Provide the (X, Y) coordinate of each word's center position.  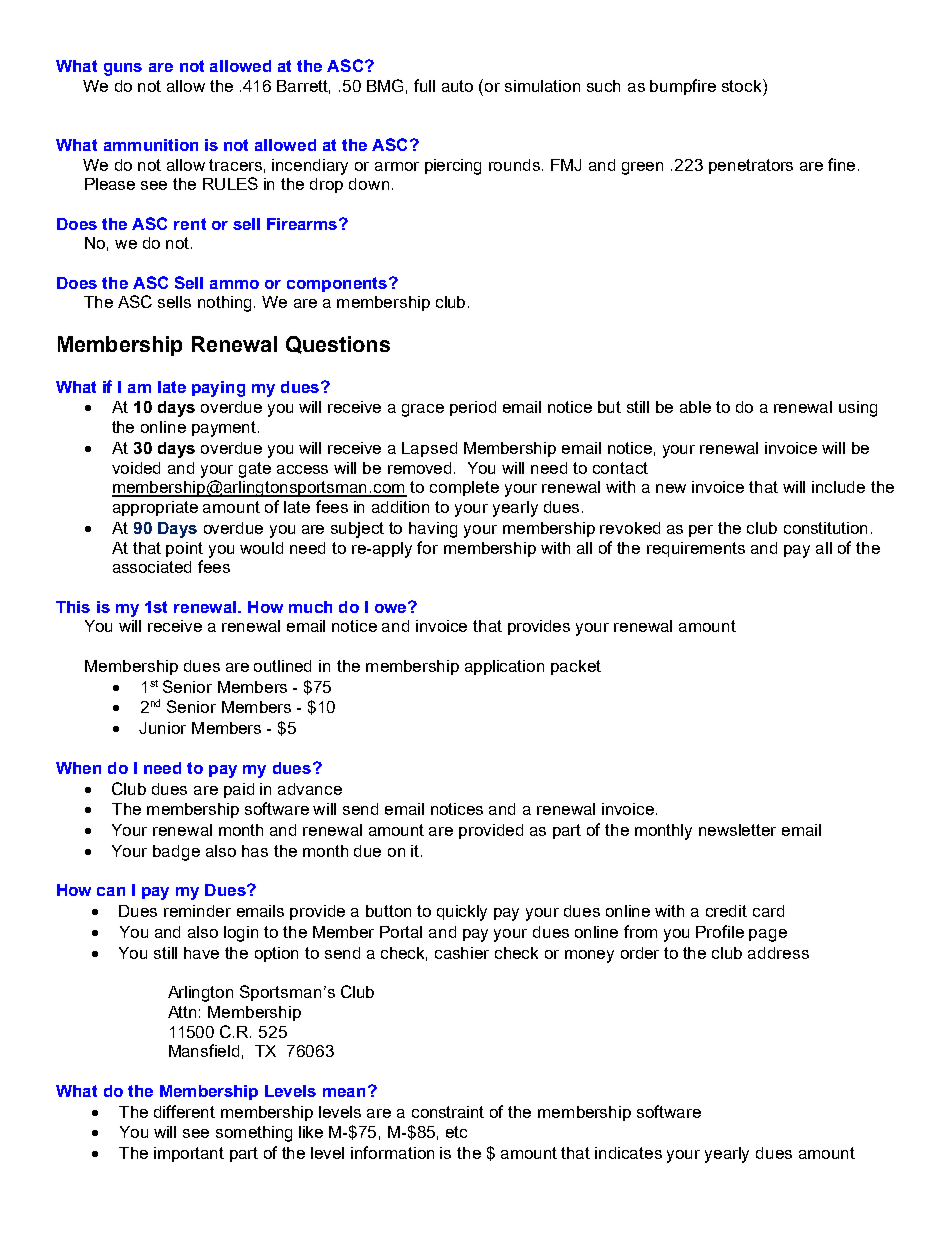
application (504, 667)
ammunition (151, 145)
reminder (197, 911)
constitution (825, 528)
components (337, 284)
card (768, 911)
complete (464, 488)
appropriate (155, 508)
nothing (226, 304)
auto (457, 86)
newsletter (737, 830)
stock (743, 85)
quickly (462, 913)
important (189, 1154)
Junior (162, 728)
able (695, 407)
